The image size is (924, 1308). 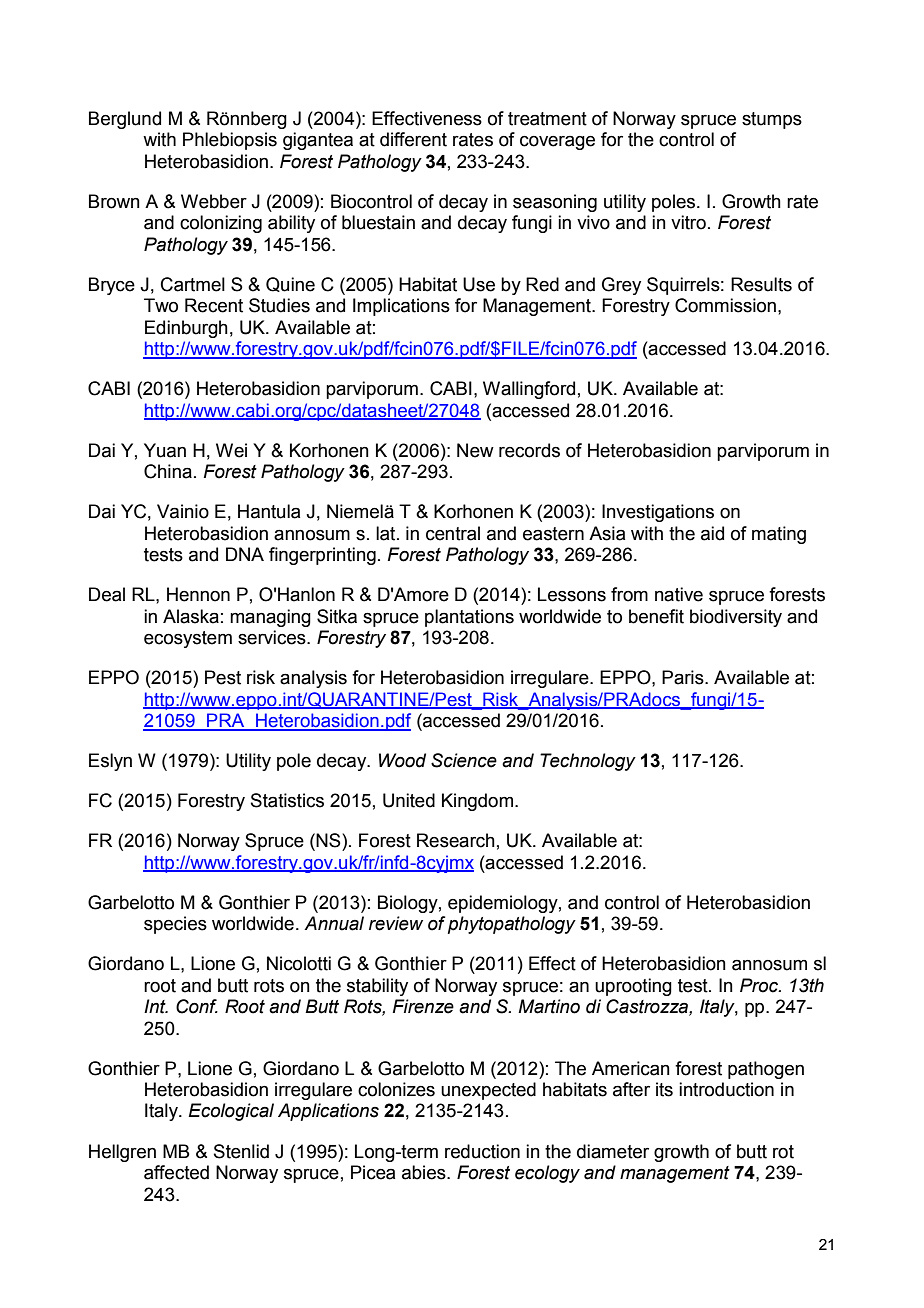 What do you see at coordinates (287, 800) in the page?
I see `Statistics` at bounding box center [287, 800].
